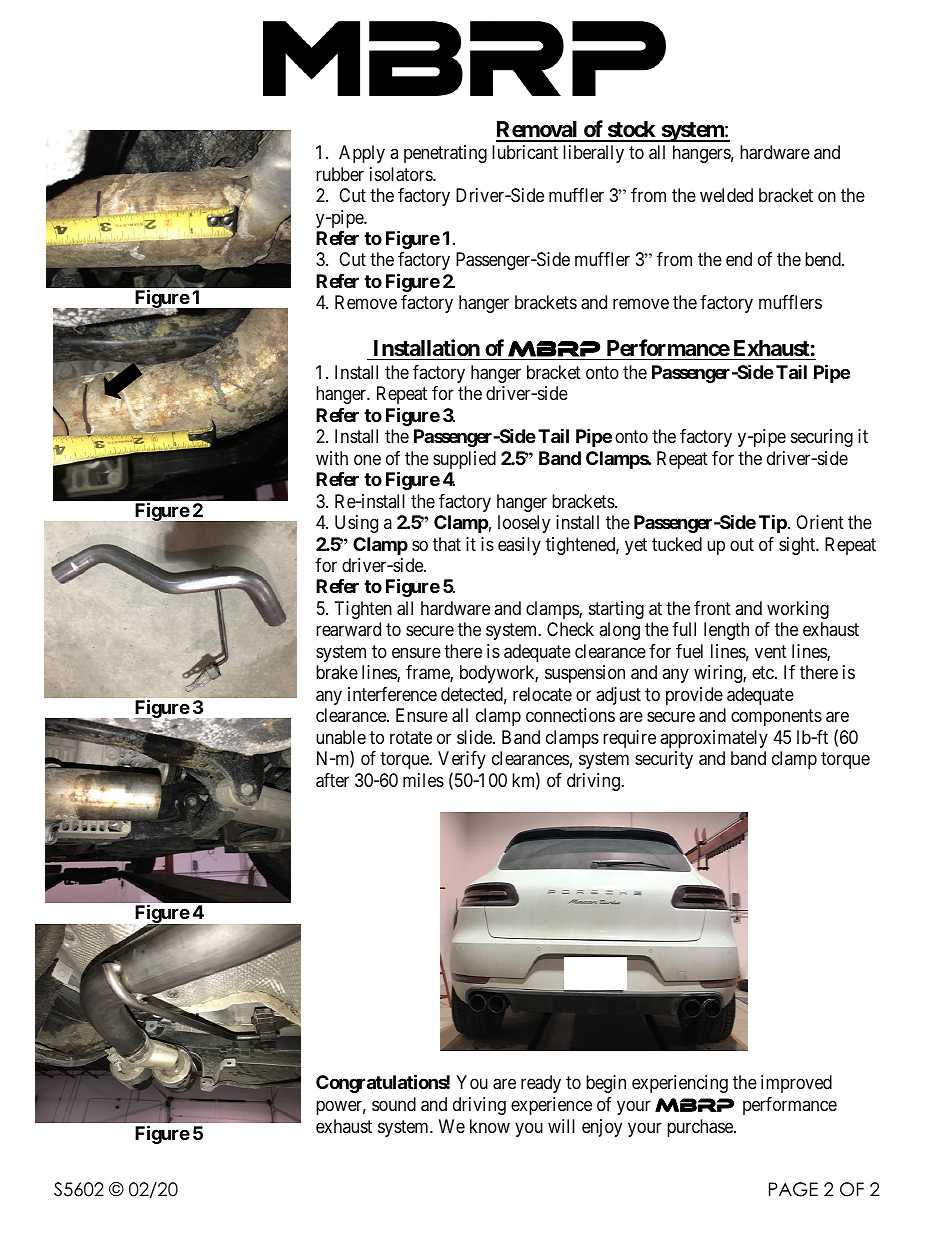 The image size is (952, 1233). I want to click on miles, so click(423, 780).
